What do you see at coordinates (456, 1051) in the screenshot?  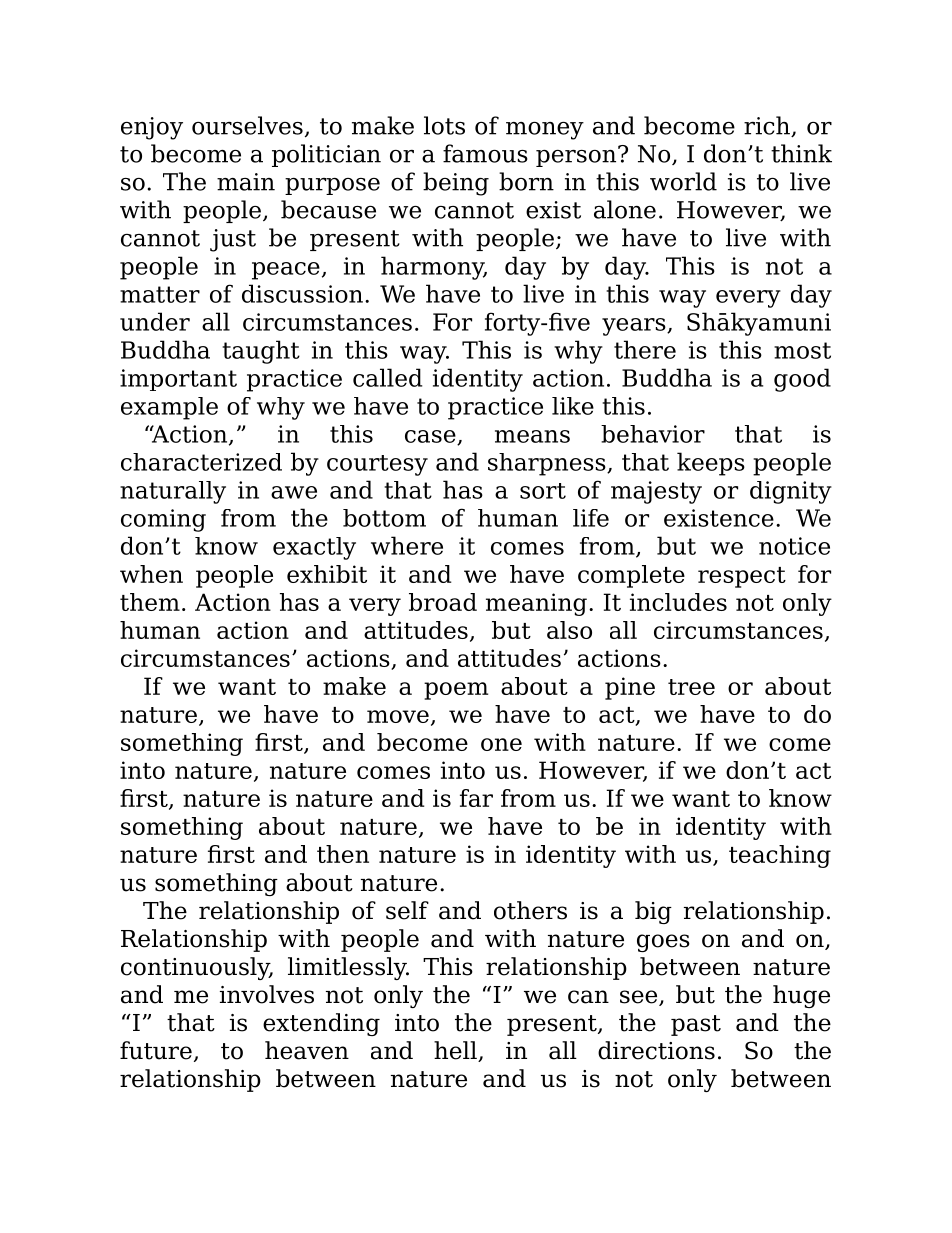 I see `hell` at bounding box center [456, 1051].
